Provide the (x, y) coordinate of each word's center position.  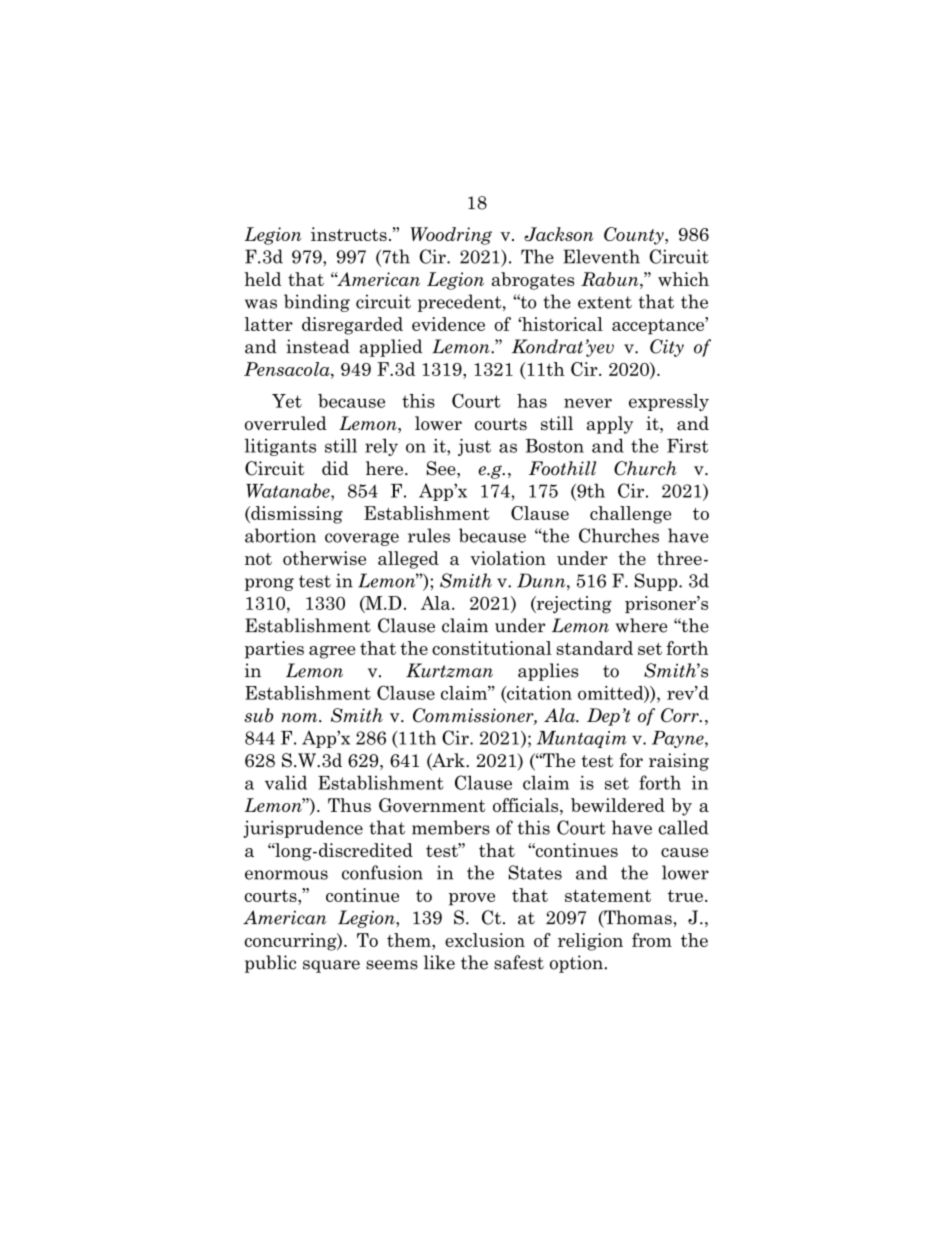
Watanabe (289, 490)
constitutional (492, 648)
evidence (448, 324)
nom (301, 718)
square (331, 966)
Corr (681, 715)
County (635, 236)
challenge (630, 515)
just (474, 447)
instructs (349, 234)
